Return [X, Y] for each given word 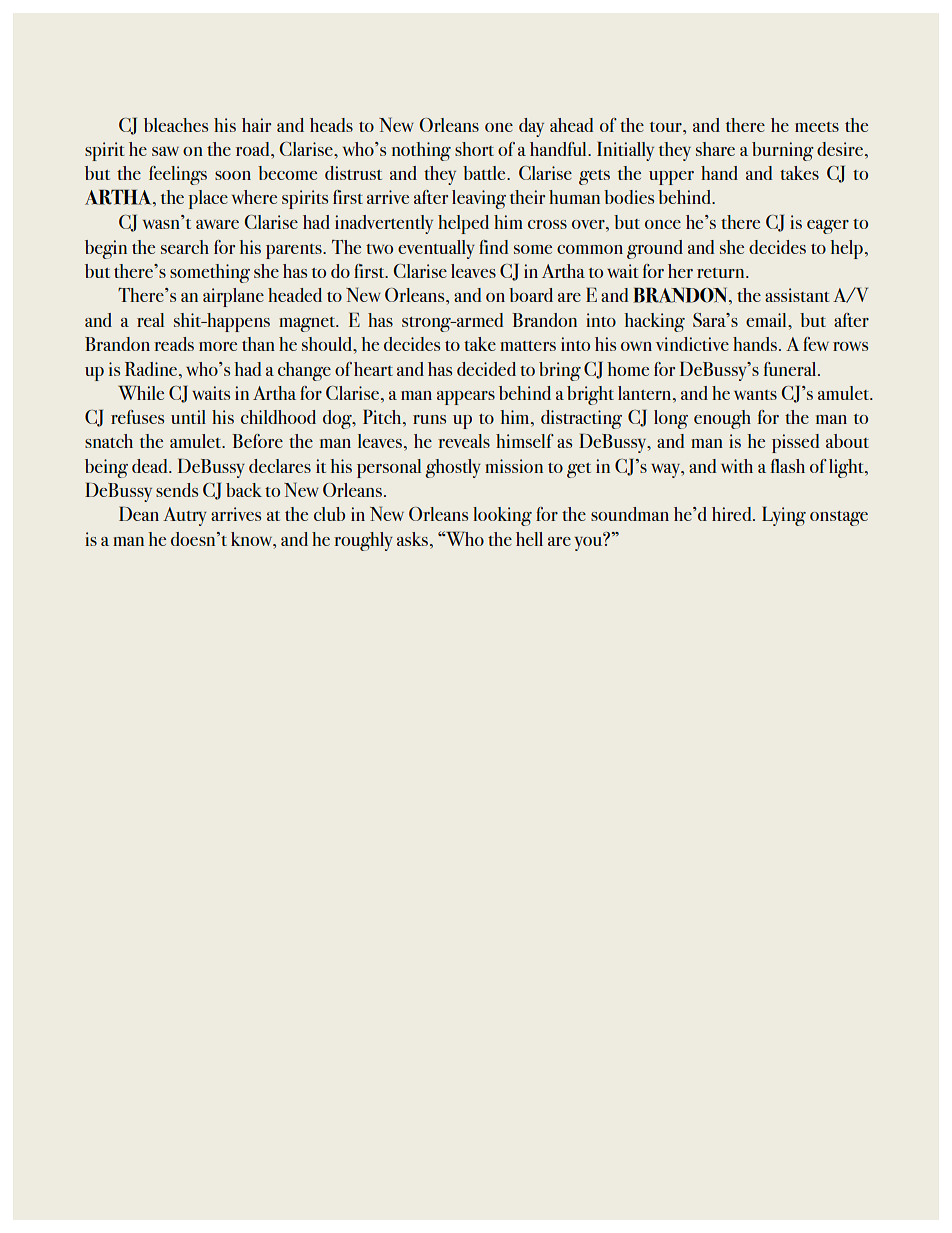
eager [828, 227]
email [767, 320]
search [185, 247]
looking [502, 516]
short [474, 149]
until [188, 417]
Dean [139, 513]
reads [174, 344]
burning [783, 151]
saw [165, 151]
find [494, 247]
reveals [464, 441]
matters [528, 346]
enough [722, 419]
